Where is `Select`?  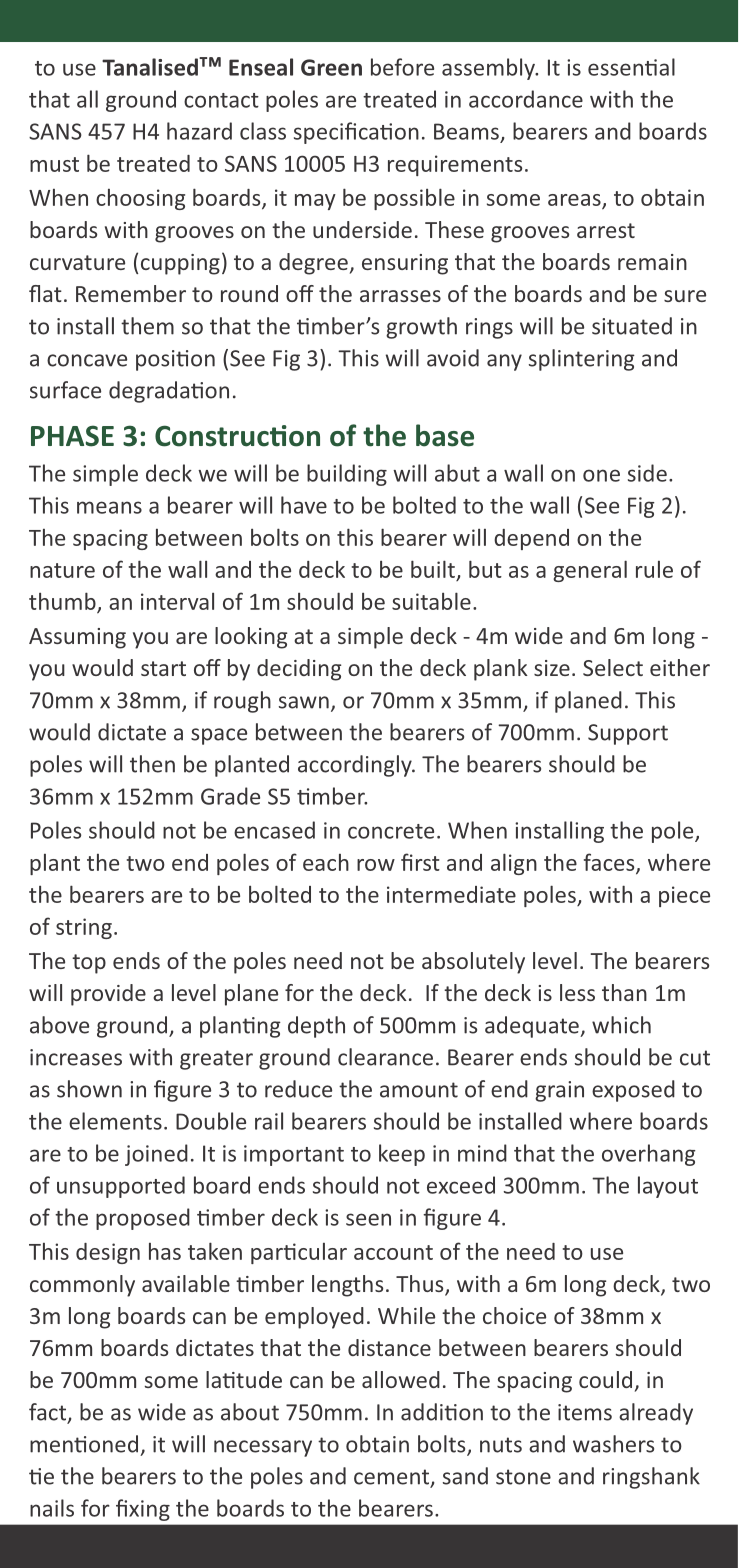
Select is located at coordinates (613, 667).
